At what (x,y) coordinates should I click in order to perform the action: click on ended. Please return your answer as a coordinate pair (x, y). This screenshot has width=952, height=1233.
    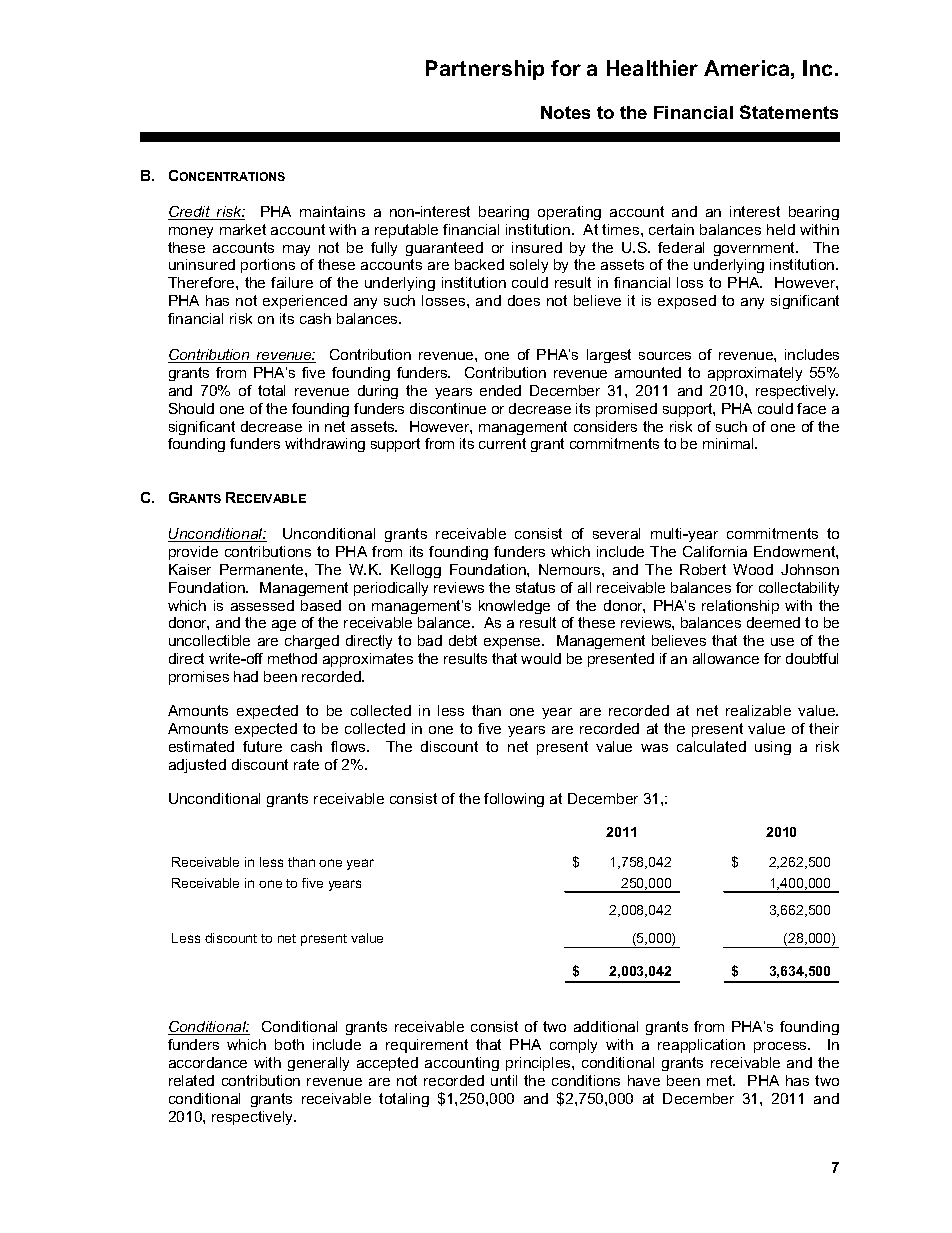
    Looking at the image, I should click on (500, 390).
